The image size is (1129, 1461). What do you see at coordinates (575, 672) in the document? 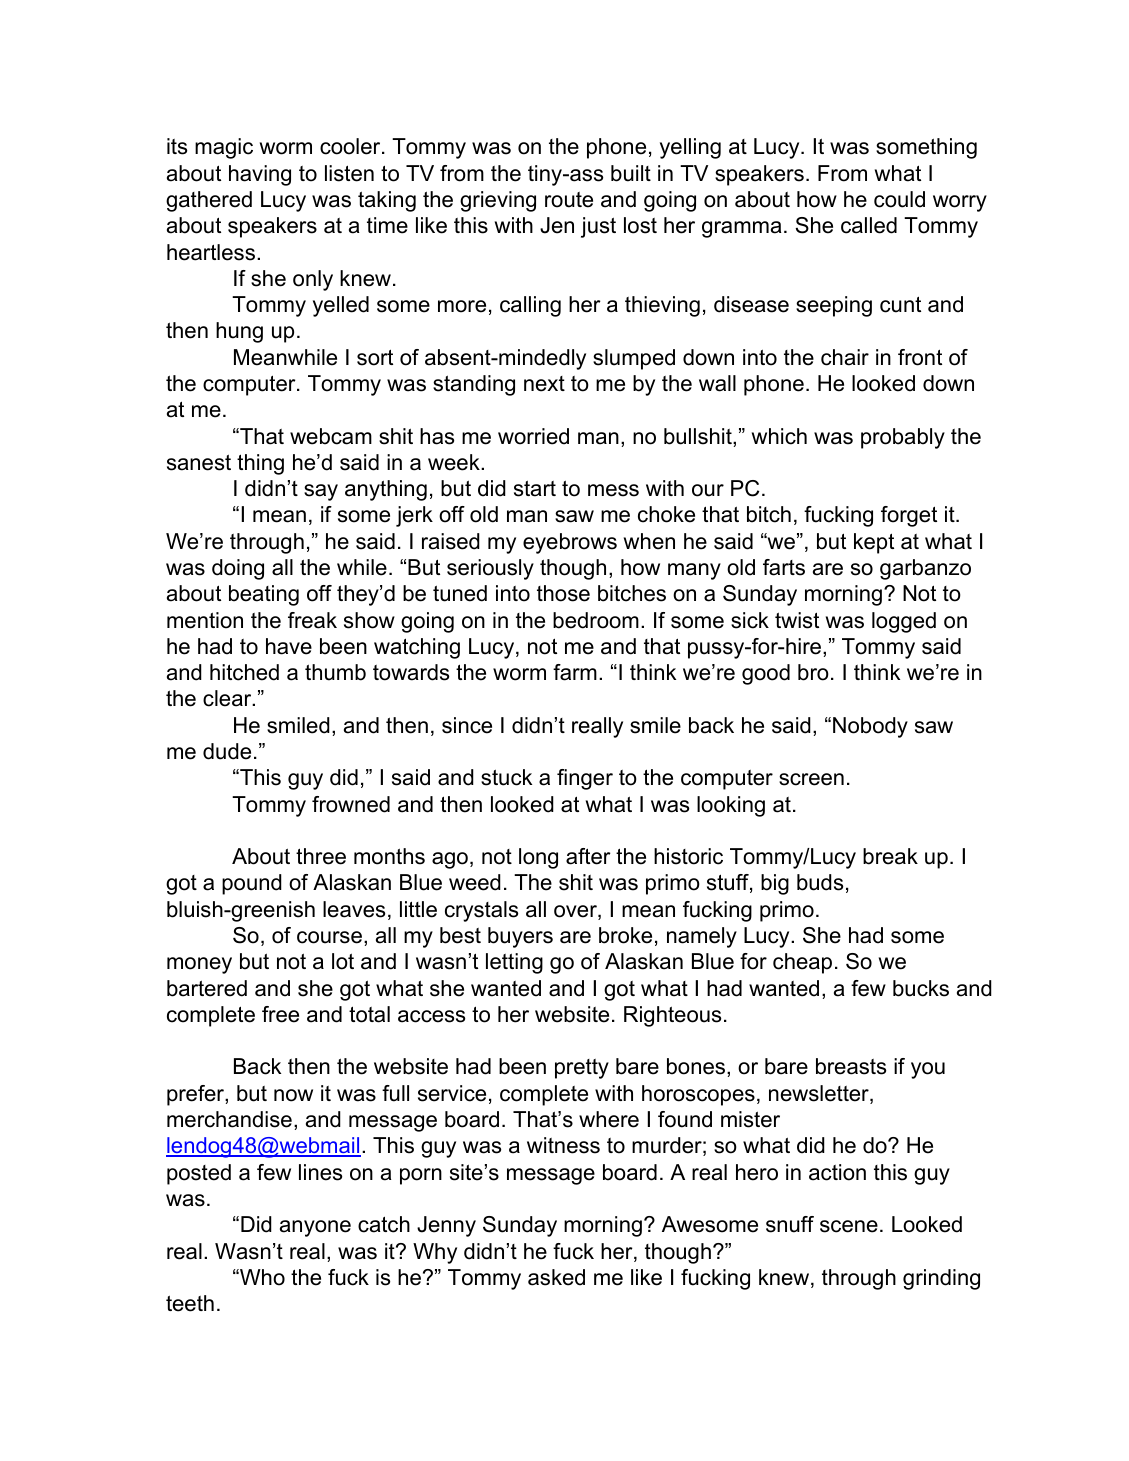
I see `farm` at bounding box center [575, 672].
